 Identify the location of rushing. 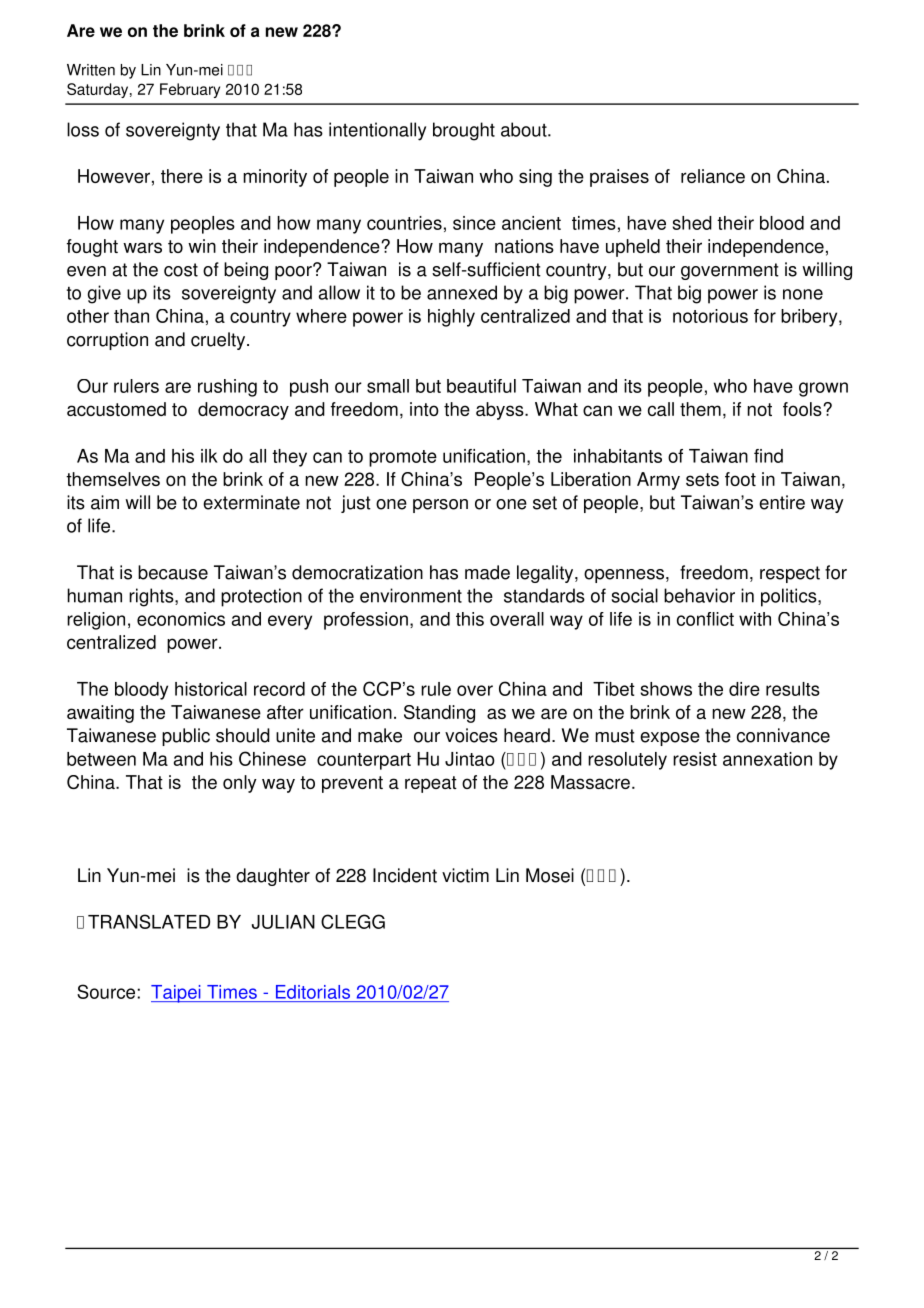
(227, 388).
